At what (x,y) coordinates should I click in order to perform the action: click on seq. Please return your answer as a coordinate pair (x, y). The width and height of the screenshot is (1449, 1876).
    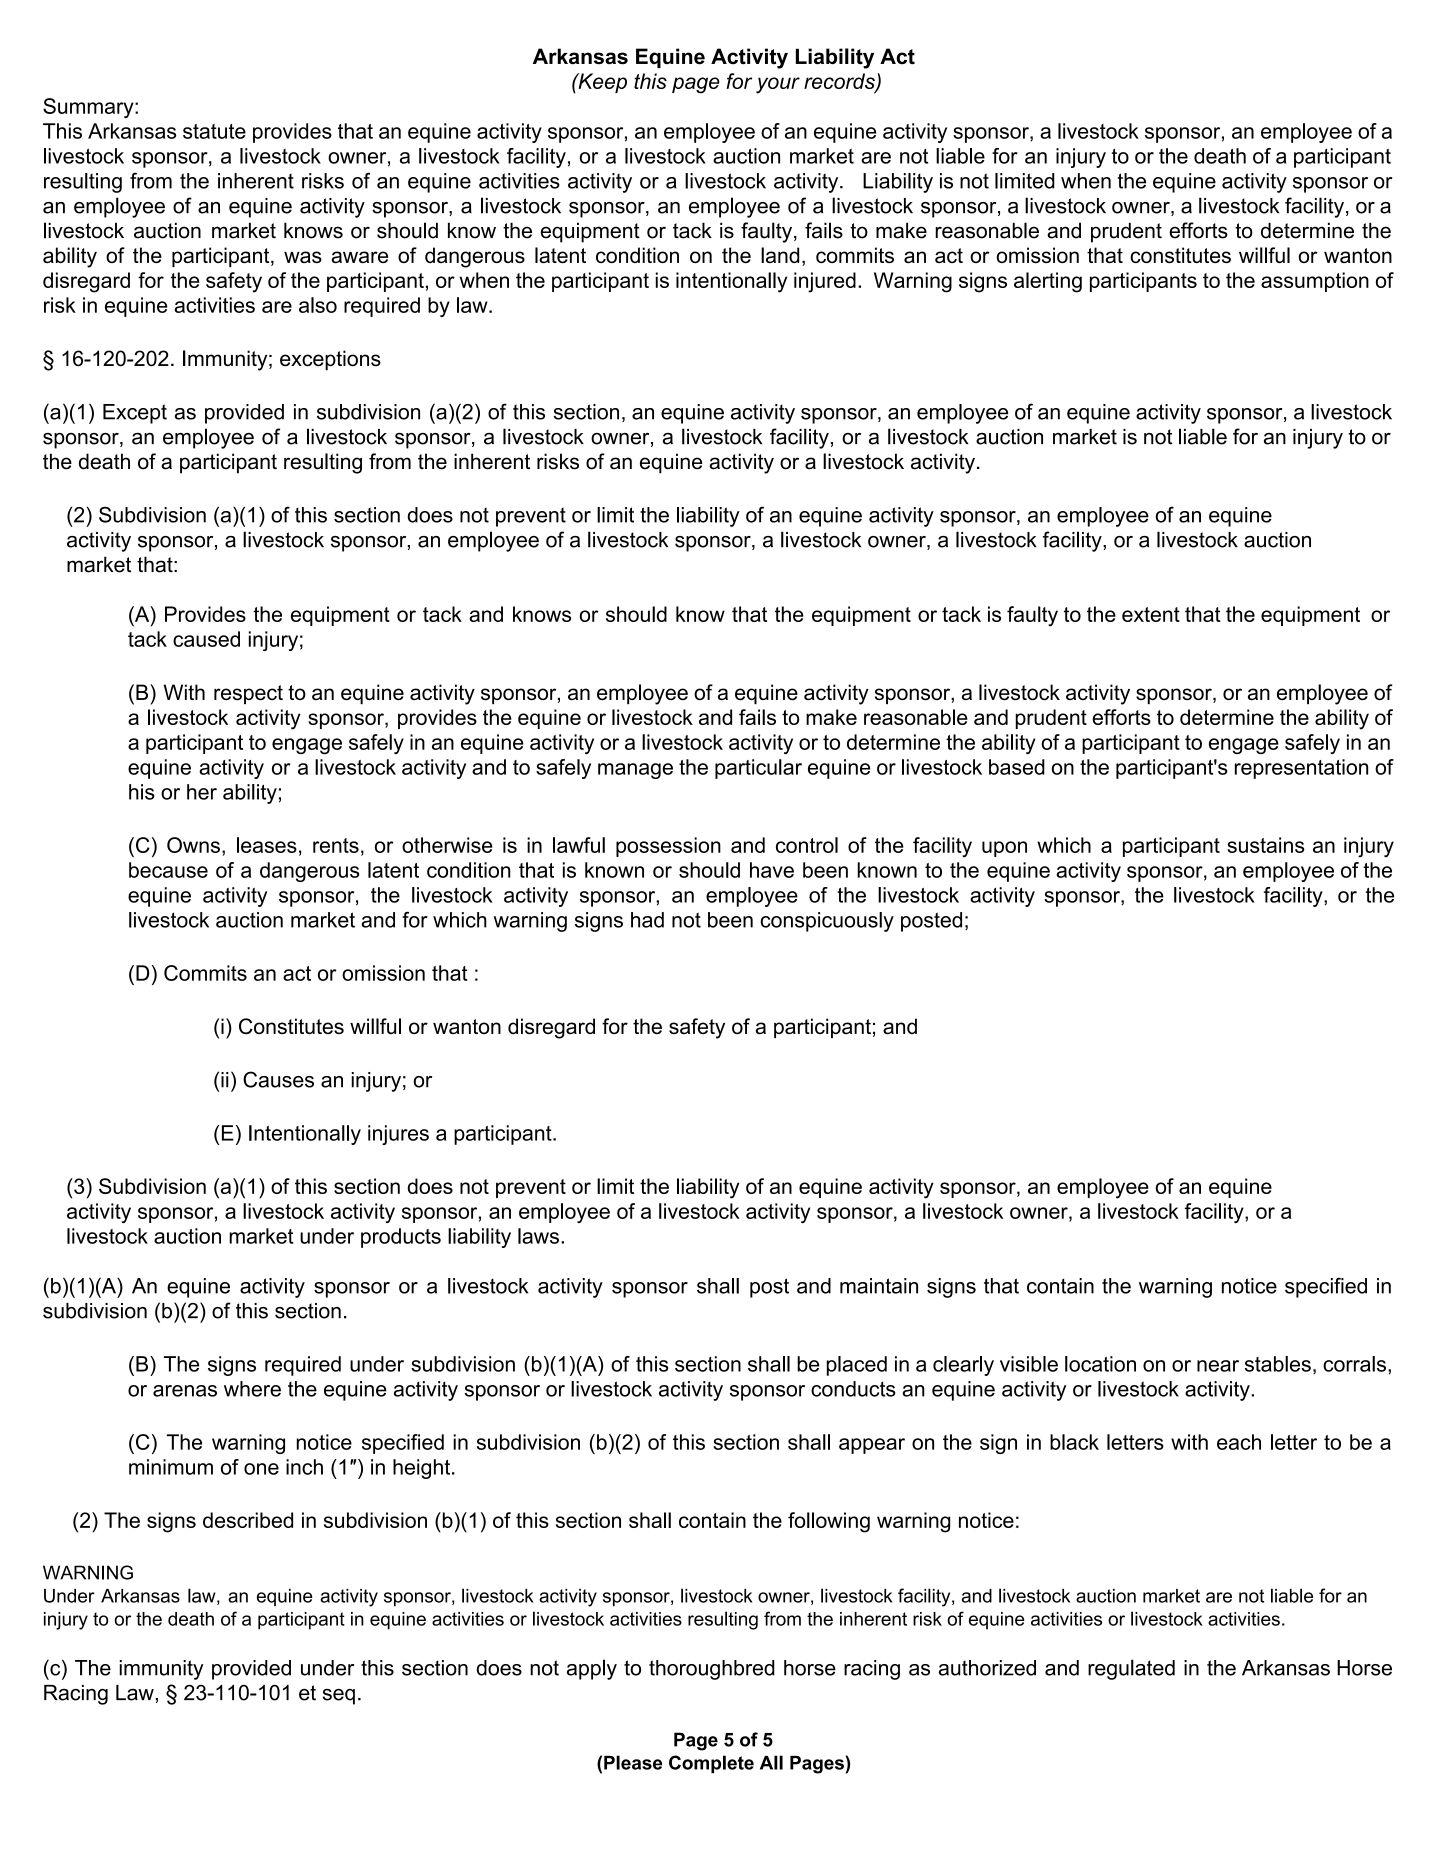
    Looking at the image, I should click on (339, 1697).
